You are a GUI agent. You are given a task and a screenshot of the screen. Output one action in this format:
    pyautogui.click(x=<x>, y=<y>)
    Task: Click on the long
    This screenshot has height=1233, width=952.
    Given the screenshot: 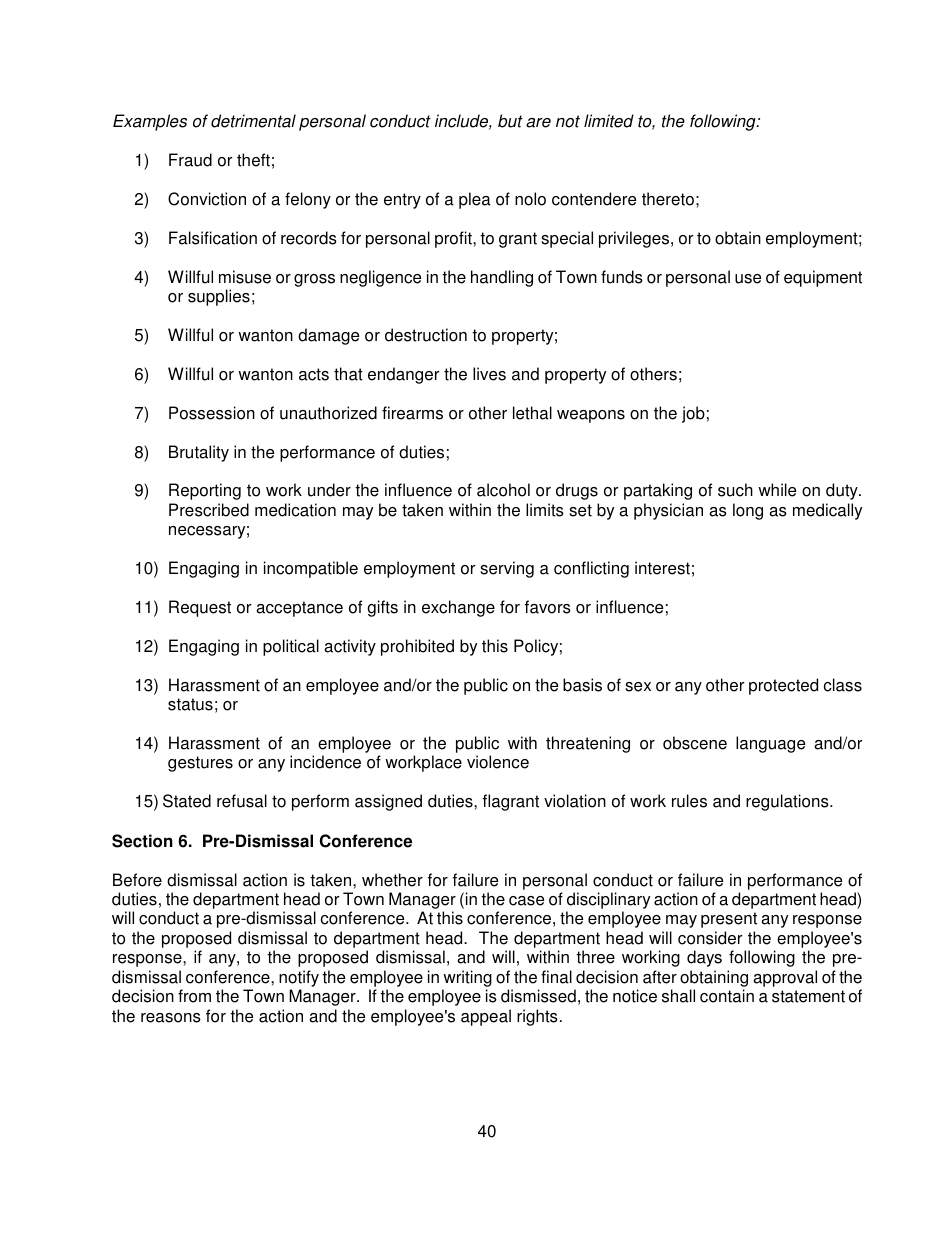 What is the action you would take?
    pyautogui.click(x=748, y=511)
